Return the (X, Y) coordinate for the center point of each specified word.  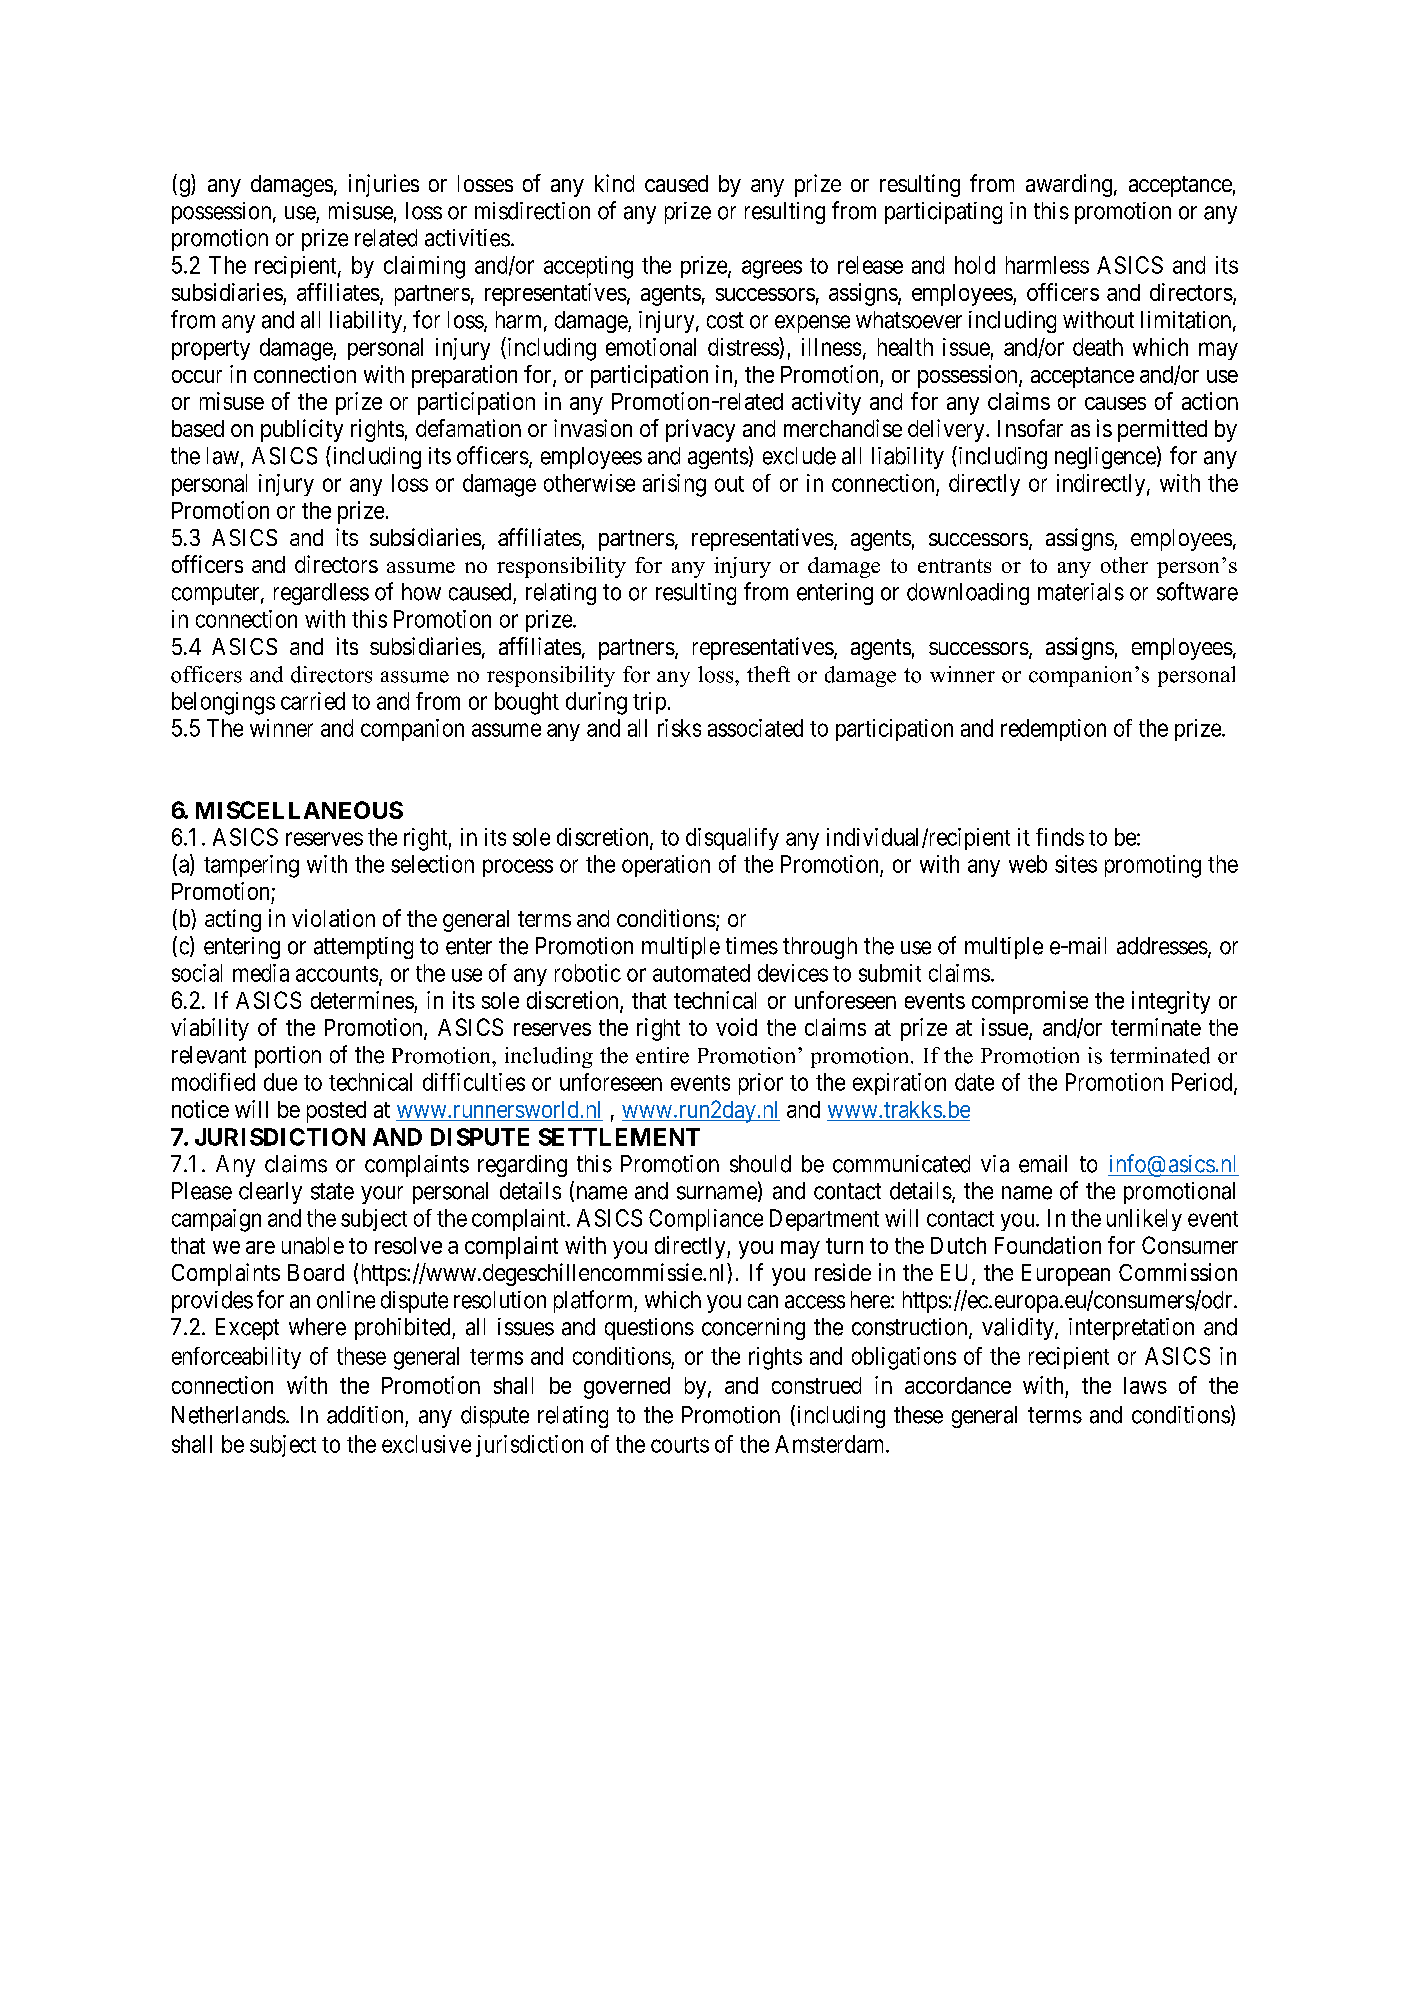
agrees (772, 269)
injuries (384, 185)
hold (975, 265)
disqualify (732, 839)
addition (365, 1415)
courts (680, 1445)
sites (1076, 864)
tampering (251, 866)
